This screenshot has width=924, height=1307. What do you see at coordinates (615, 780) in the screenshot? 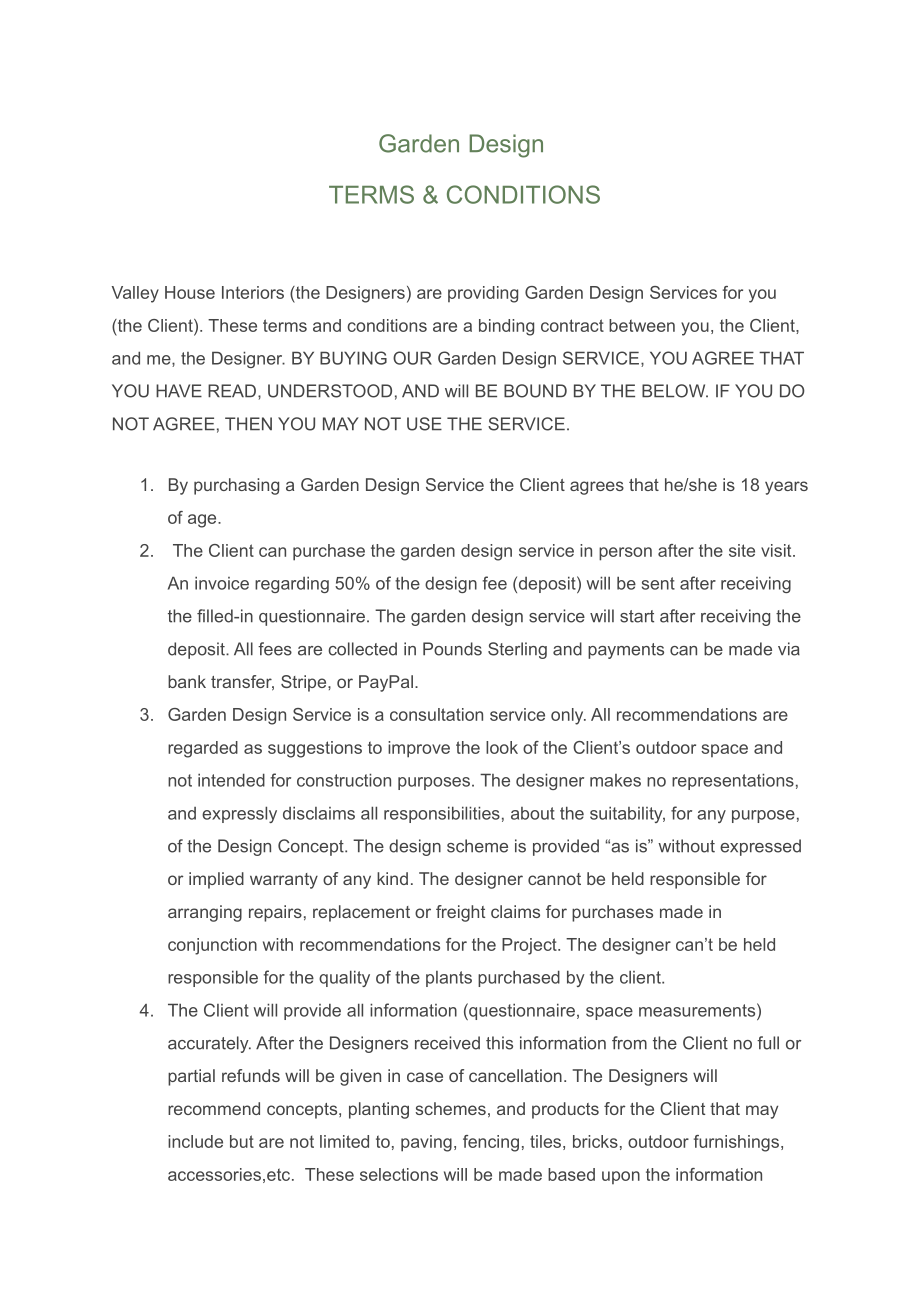
I see `makes` at bounding box center [615, 780].
